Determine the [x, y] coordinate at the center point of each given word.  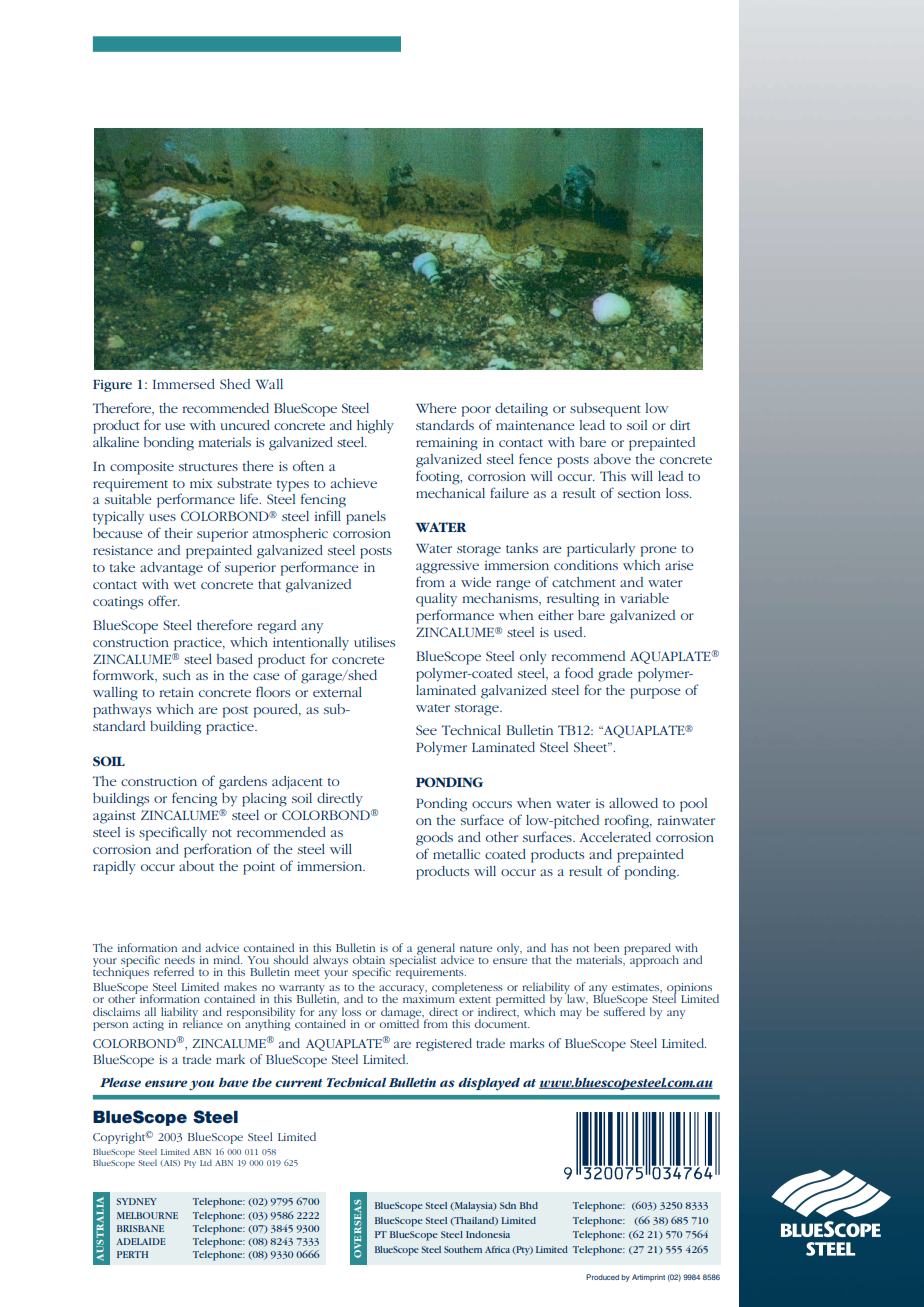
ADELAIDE [141, 1241]
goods [434, 839]
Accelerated [615, 837]
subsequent [605, 410]
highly [375, 427]
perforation [218, 850]
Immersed [184, 384]
